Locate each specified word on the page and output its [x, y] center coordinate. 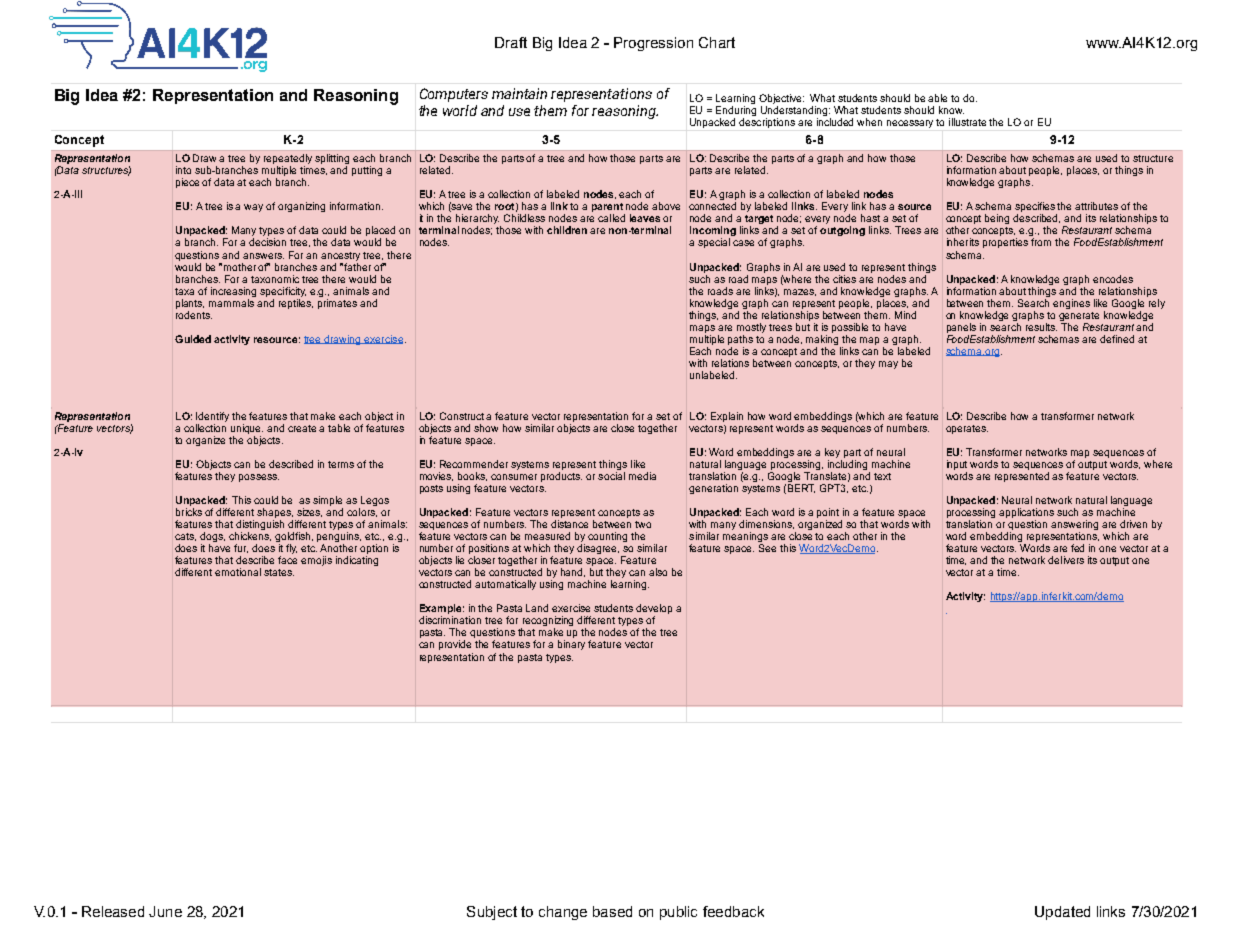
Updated [1062, 913]
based [612, 911]
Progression [653, 44]
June [165, 911]
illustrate [967, 122]
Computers [454, 95]
